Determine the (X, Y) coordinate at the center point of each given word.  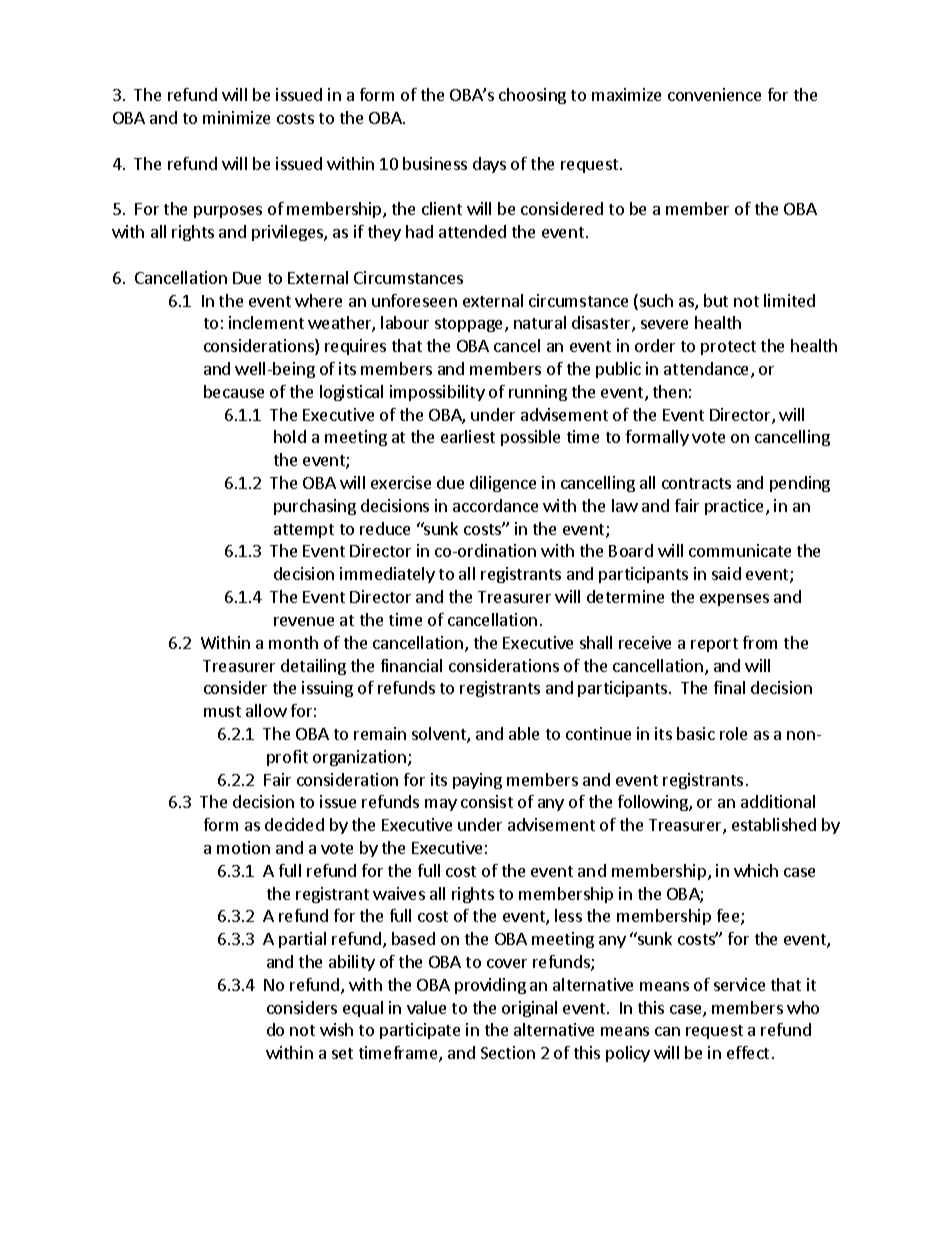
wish (336, 1029)
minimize (236, 117)
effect (748, 1052)
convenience (714, 94)
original (529, 1009)
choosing (532, 96)
